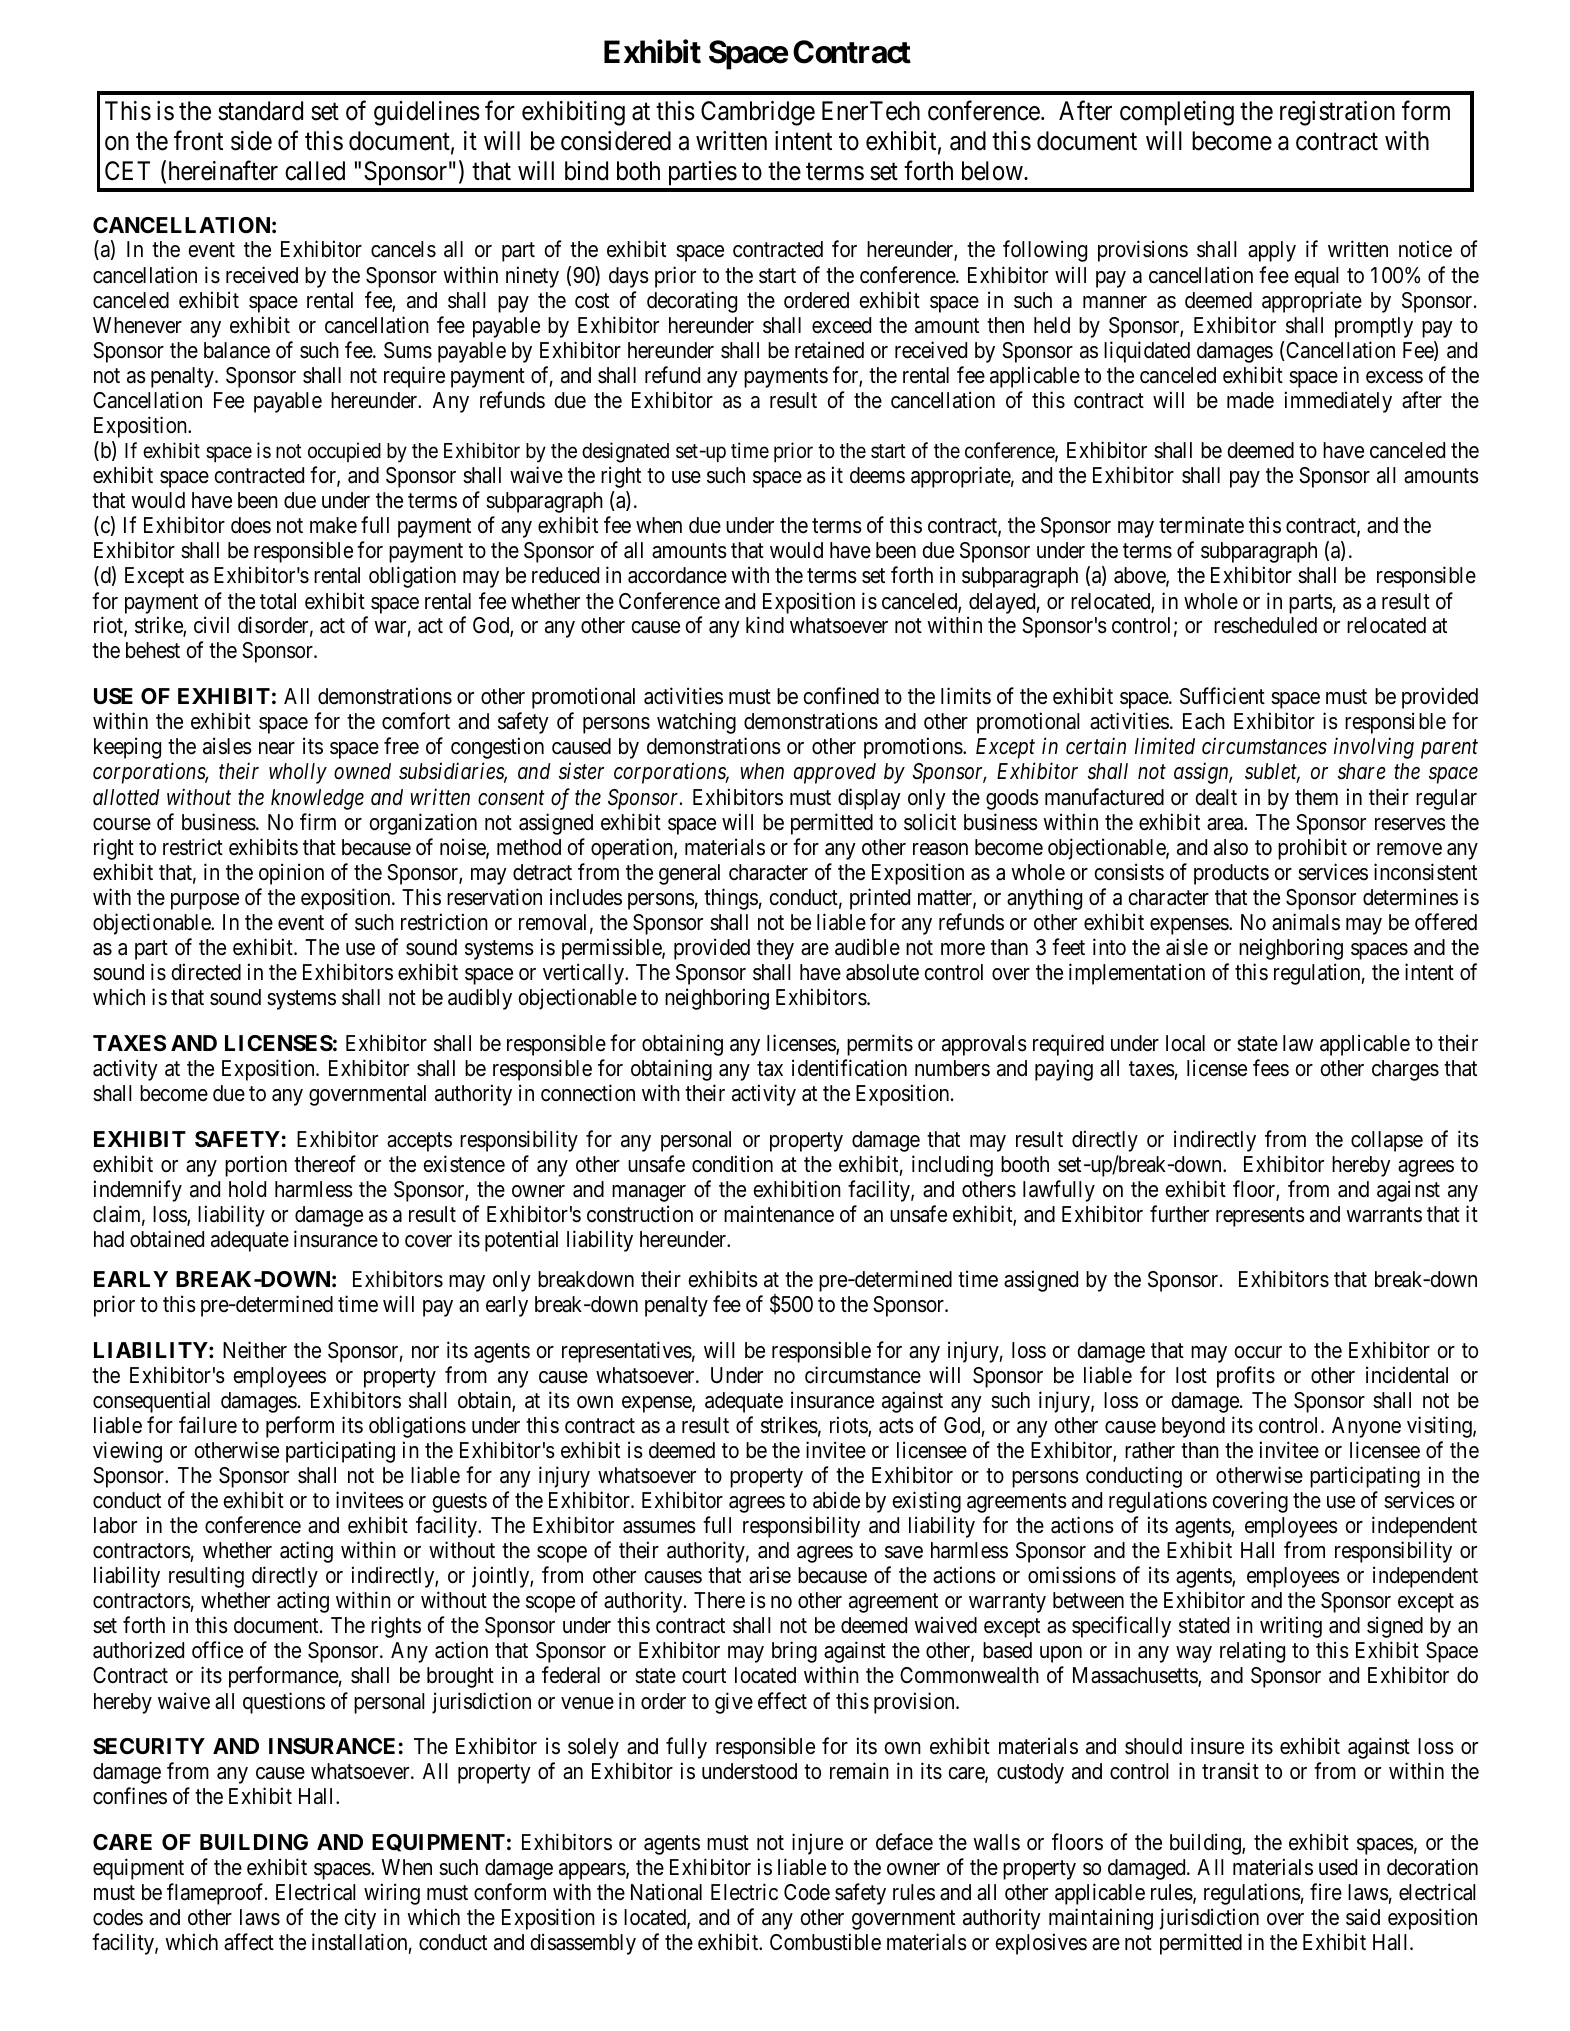 Image resolution: width=1570 pixels, height=2031 pixels. Describe the element at coordinates (758, 113) in the image. I see `Cambridge` at that location.
